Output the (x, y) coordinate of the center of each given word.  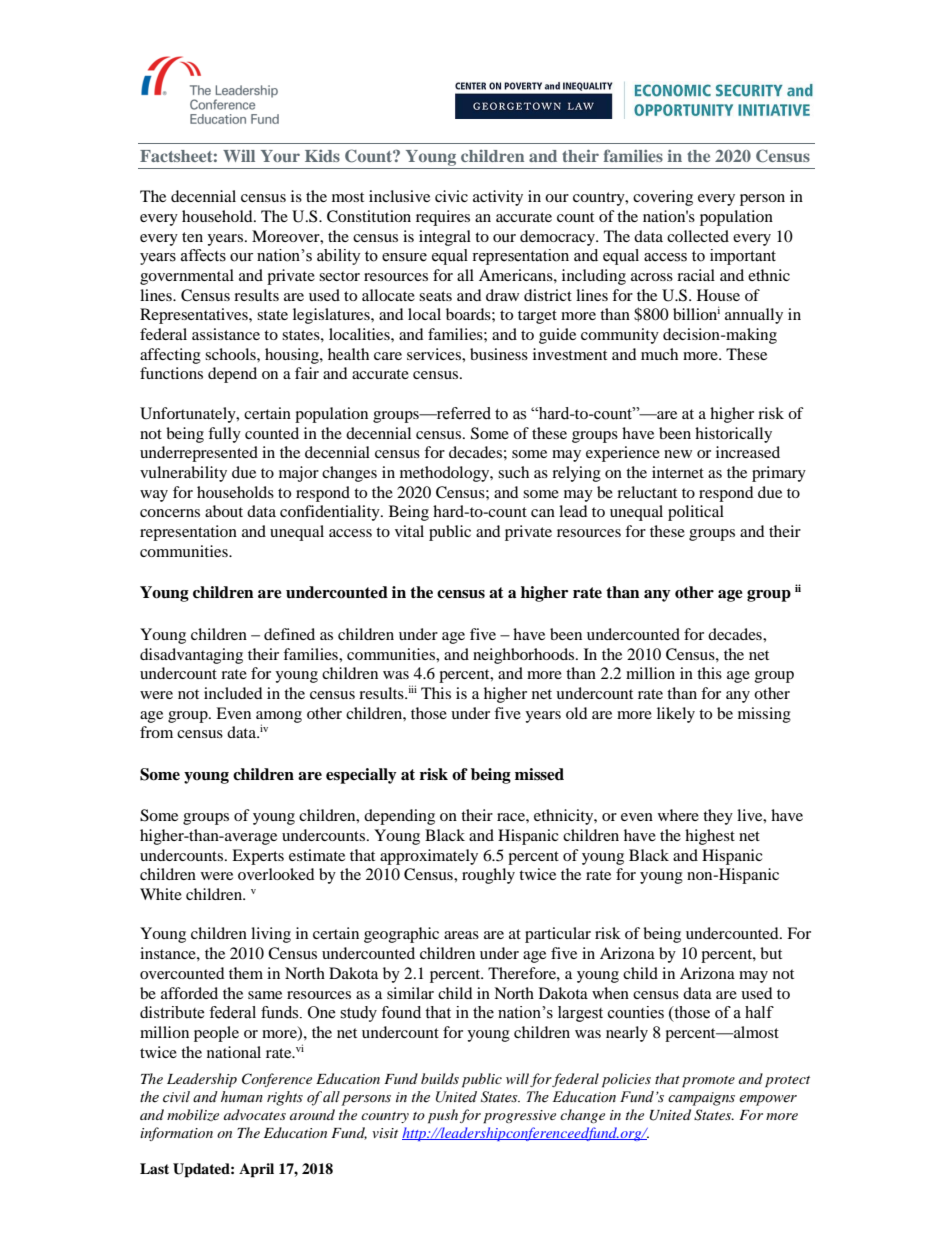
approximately (429, 857)
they (718, 817)
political (696, 513)
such (513, 472)
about (224, 511)
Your (280, 156)
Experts (258, 857)
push (443, 1116)
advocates (255, 1114)
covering (663, 198)
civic (451, 196)
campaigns (701, 1099)
